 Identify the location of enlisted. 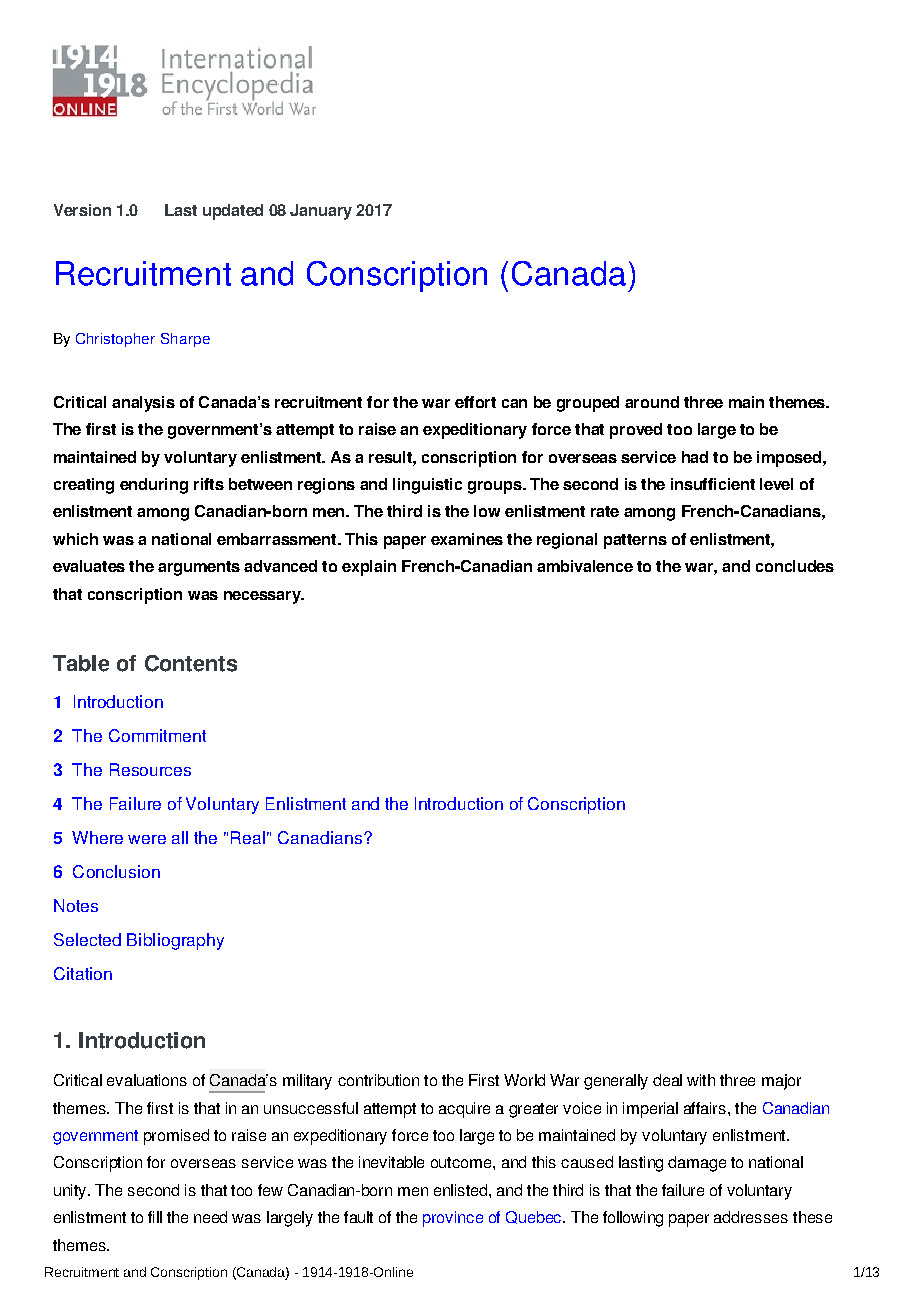
(462, 1190).
